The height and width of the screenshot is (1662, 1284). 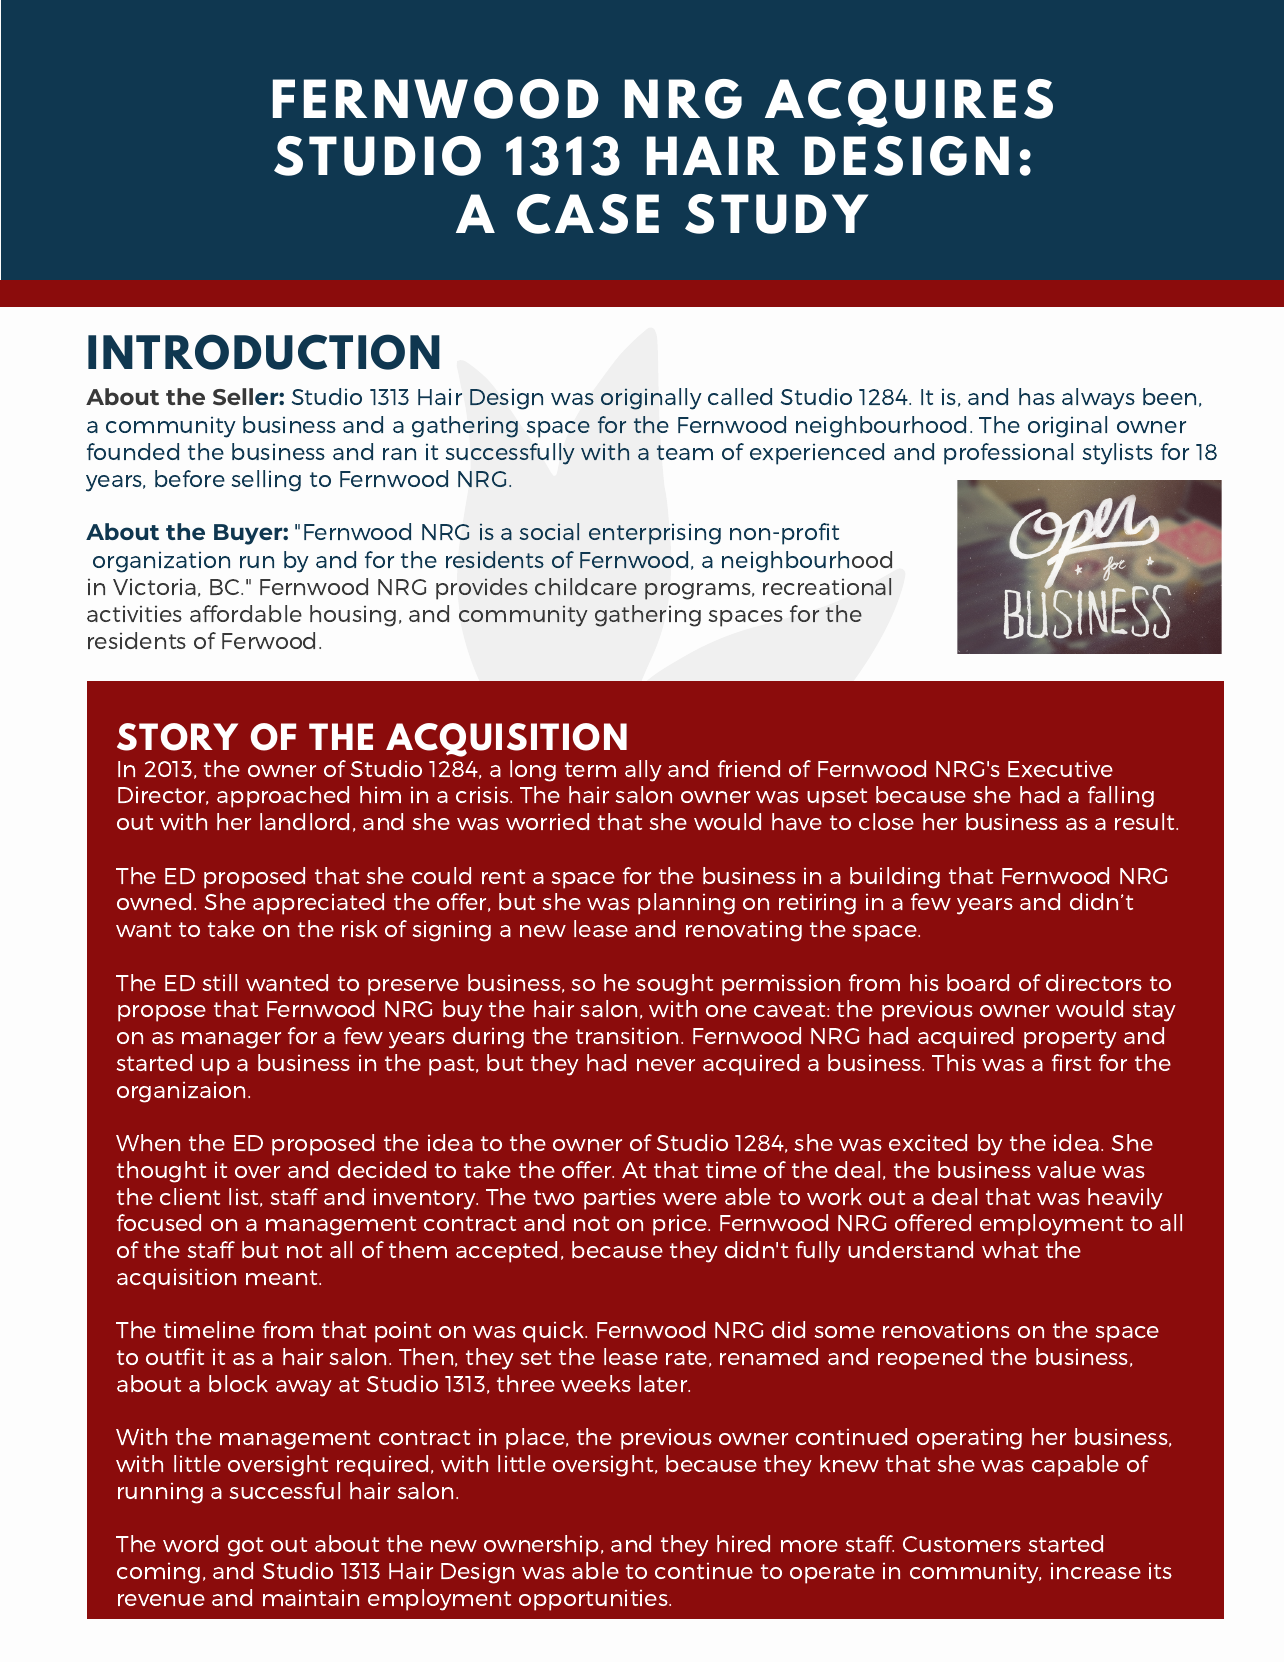 I want to click on got, so click(x=245, y=1547).
